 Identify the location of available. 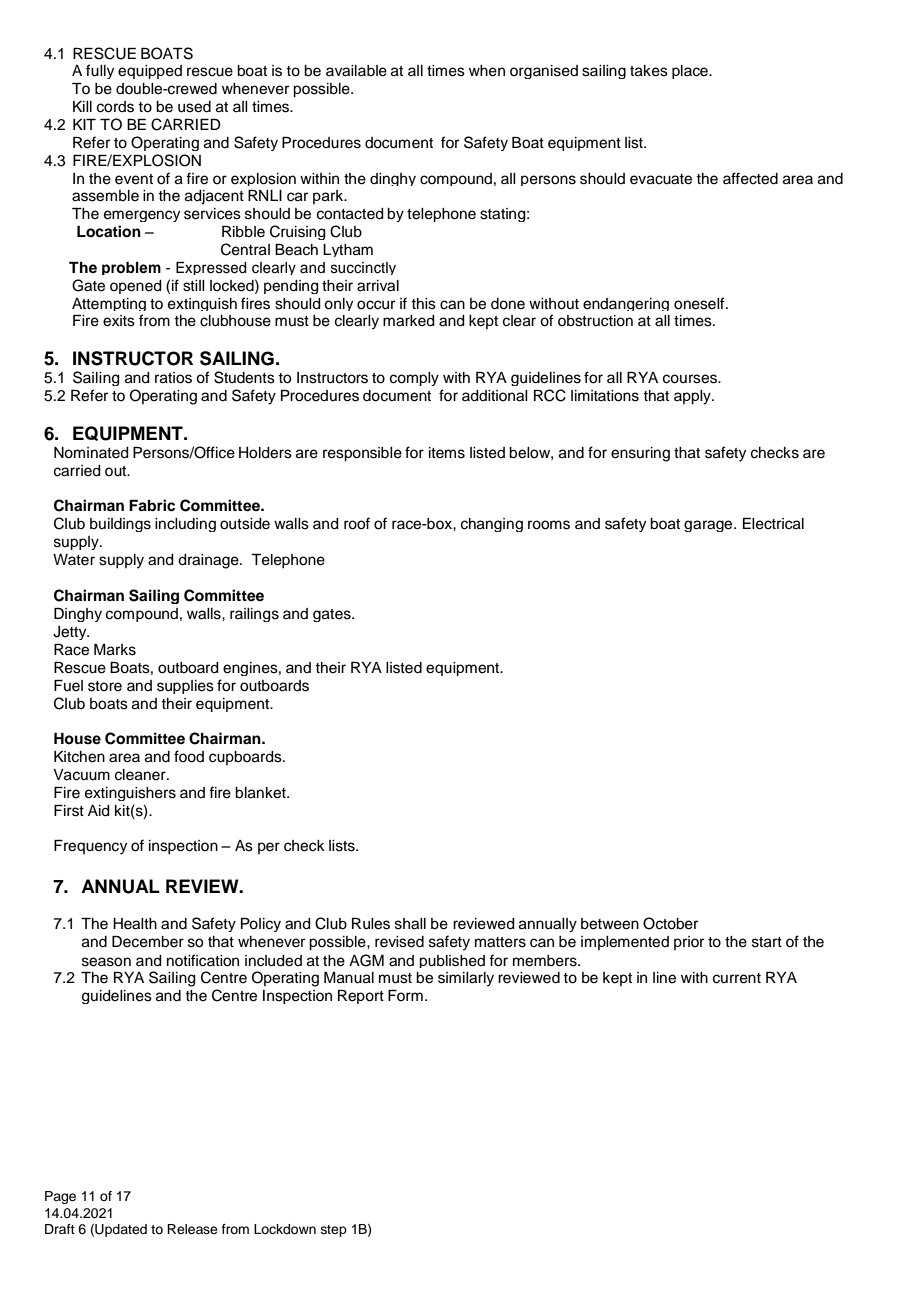
(356, 71).
